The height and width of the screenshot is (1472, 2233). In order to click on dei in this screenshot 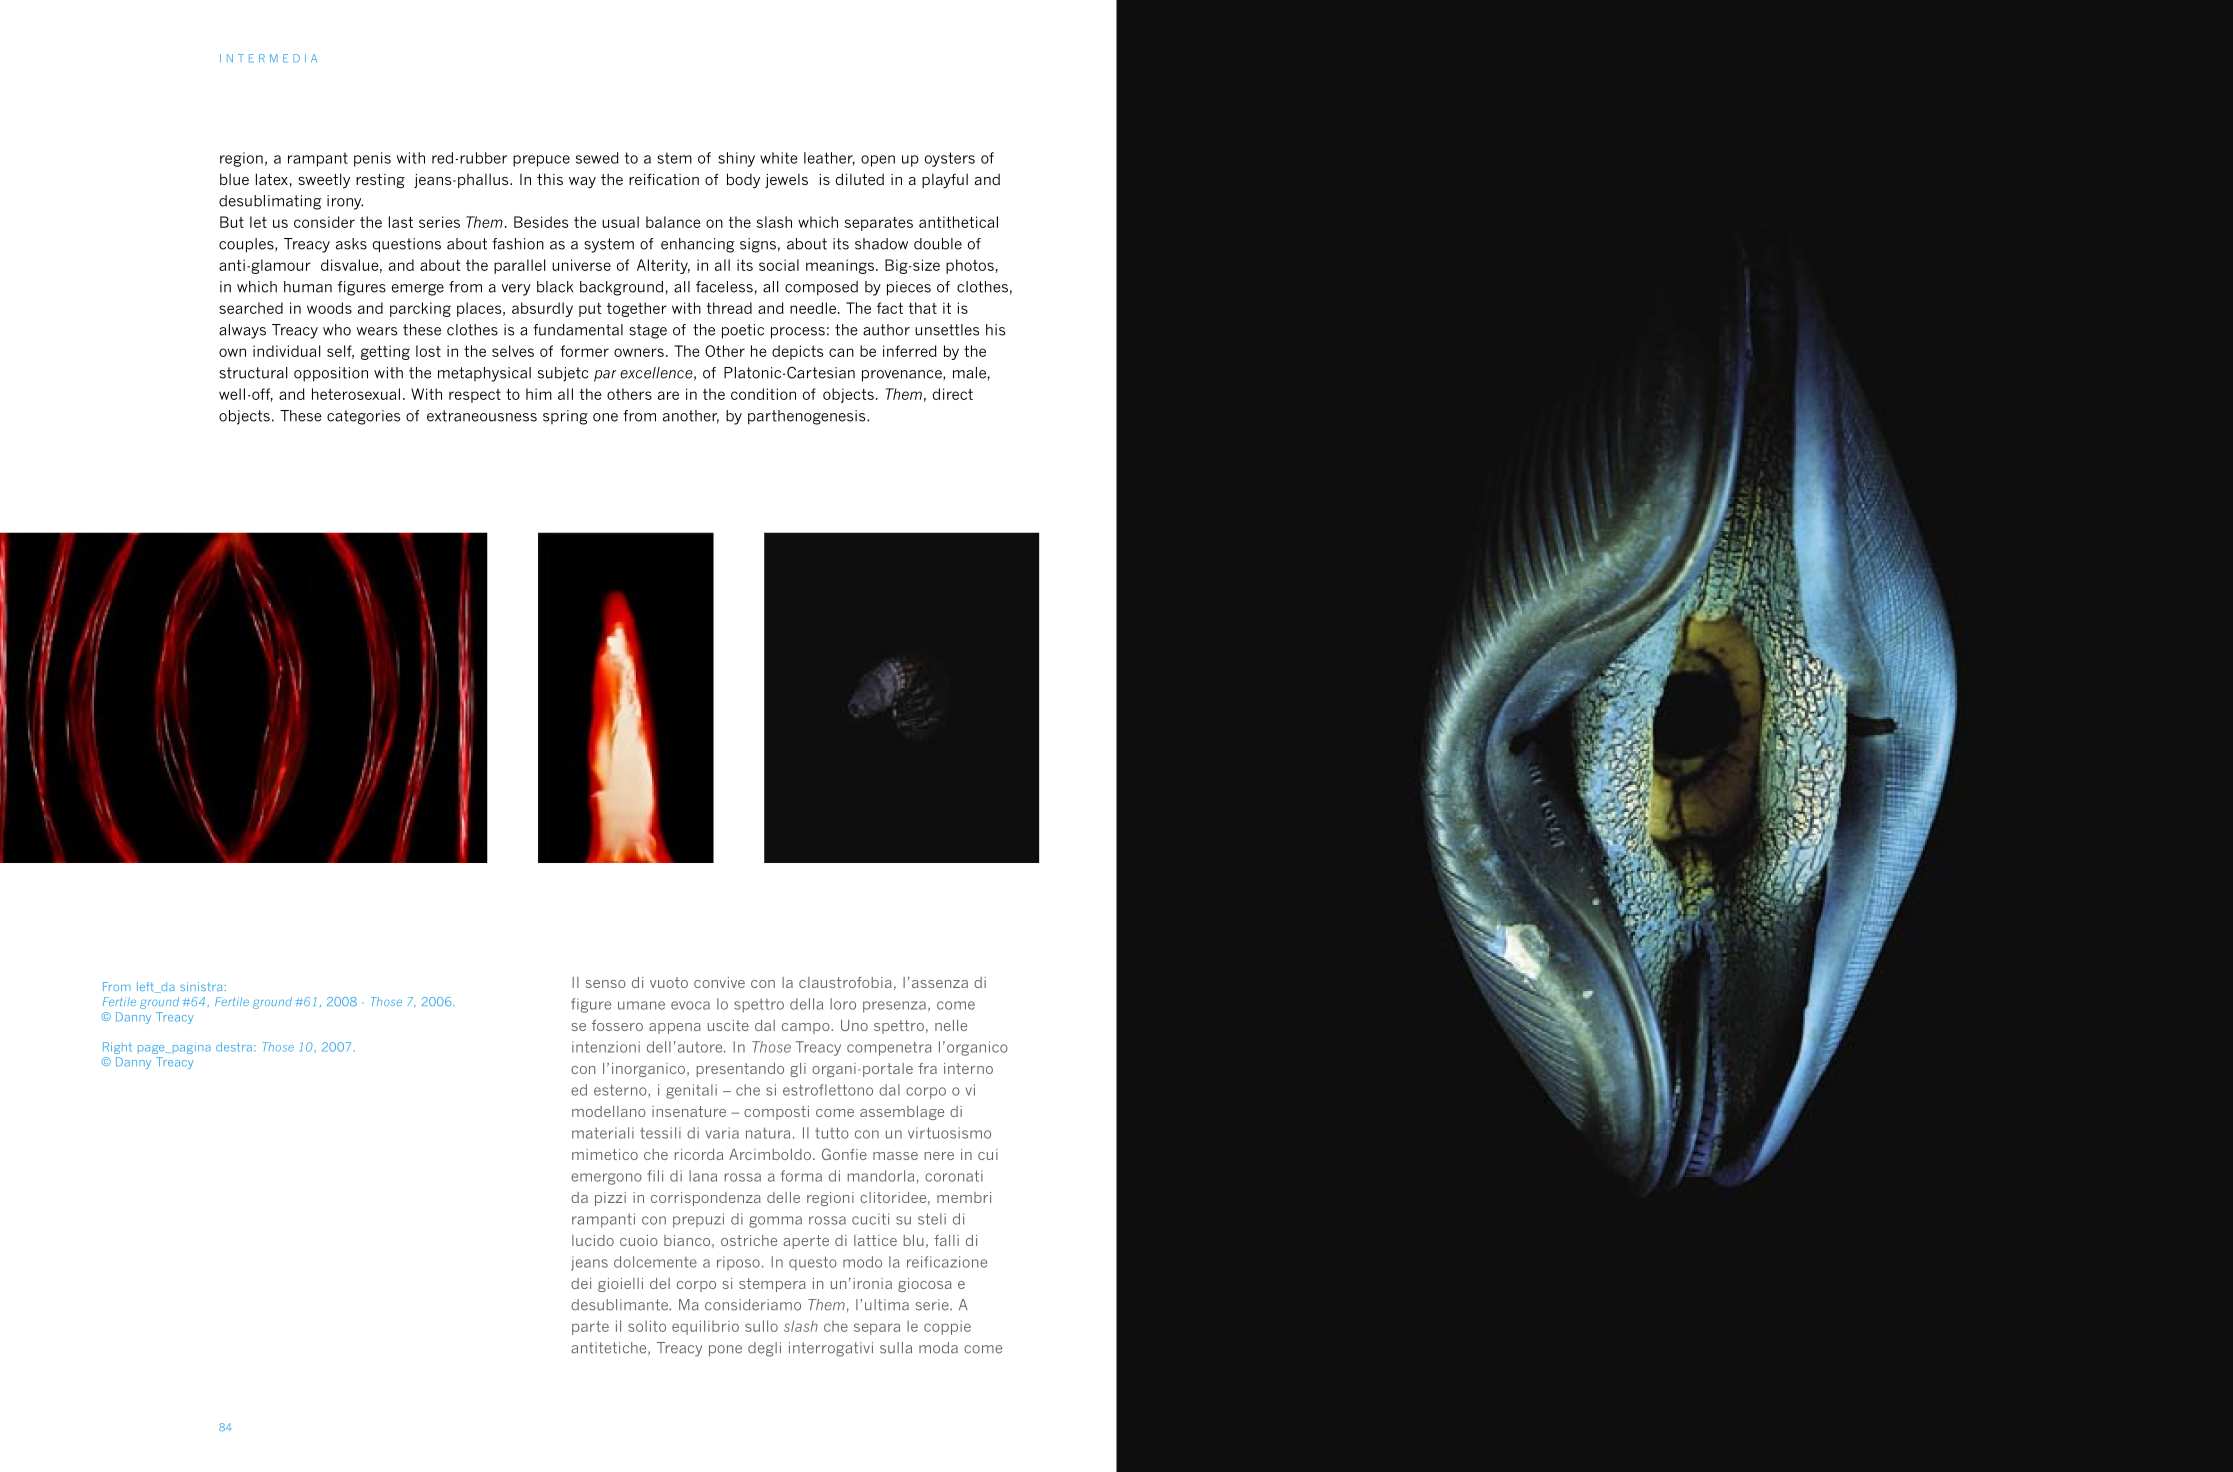, I will do `click(581, 1283)`.
